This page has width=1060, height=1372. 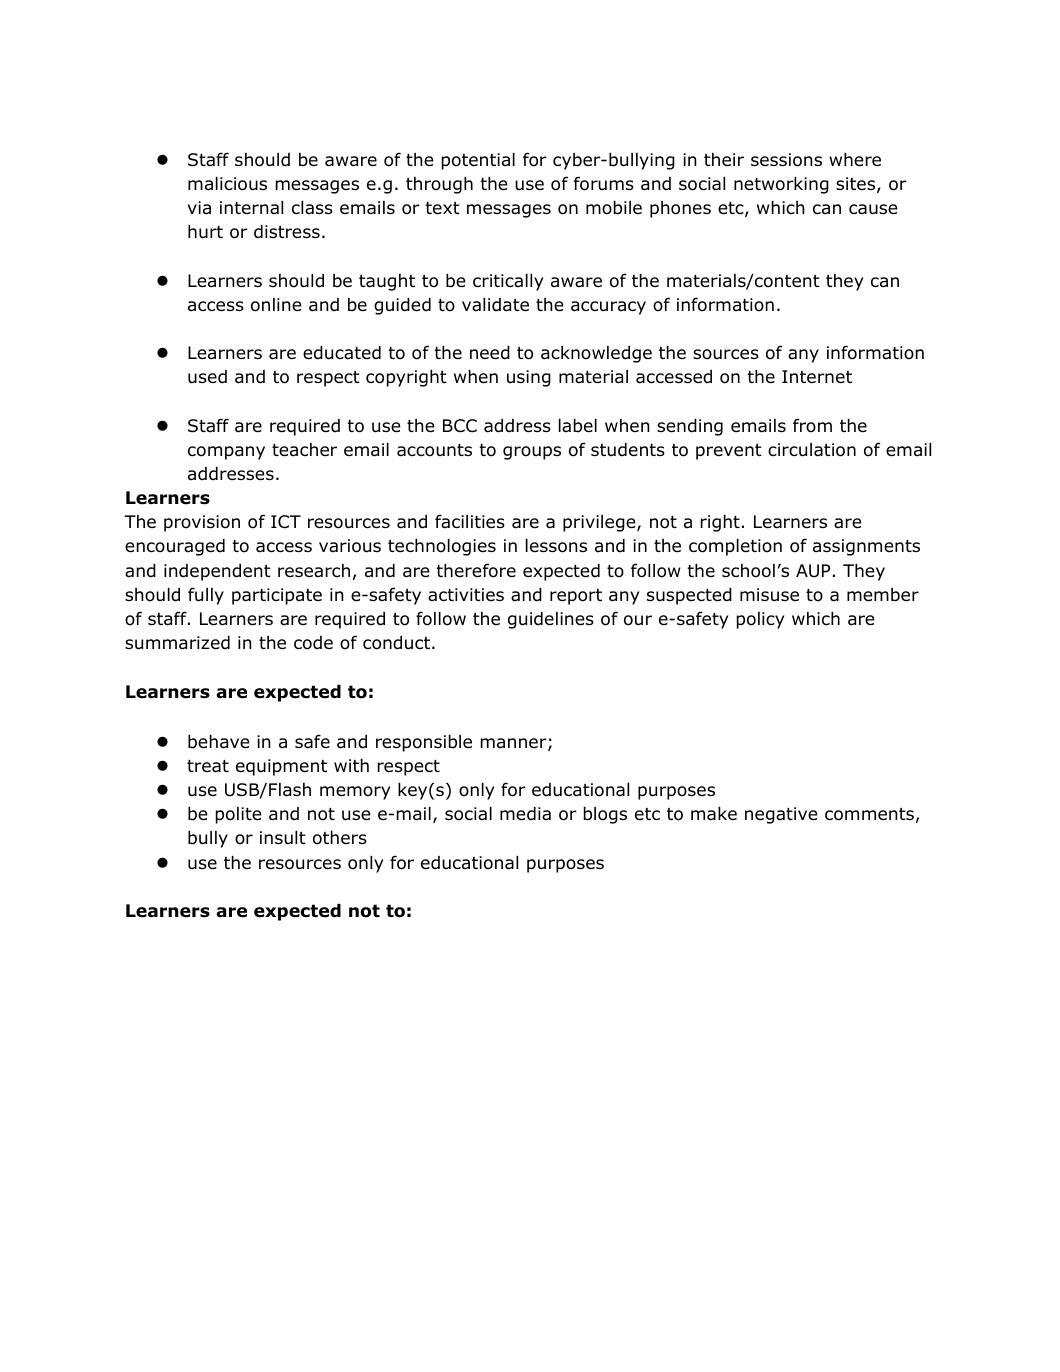 I want to click on Internet, so click(x=817, y=377).
